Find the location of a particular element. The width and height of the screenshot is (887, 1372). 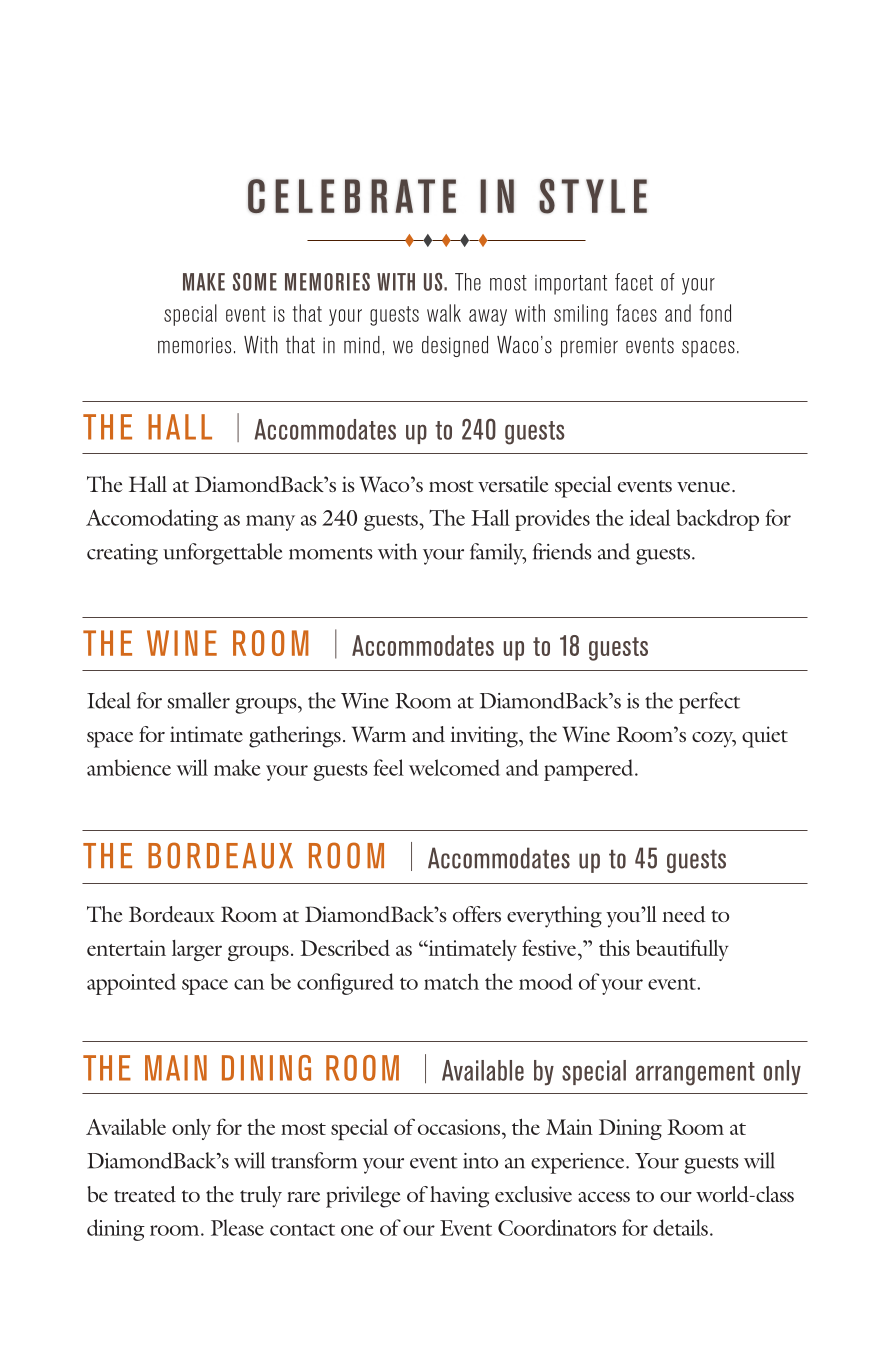

having is located at coordinates (459, 1197).
